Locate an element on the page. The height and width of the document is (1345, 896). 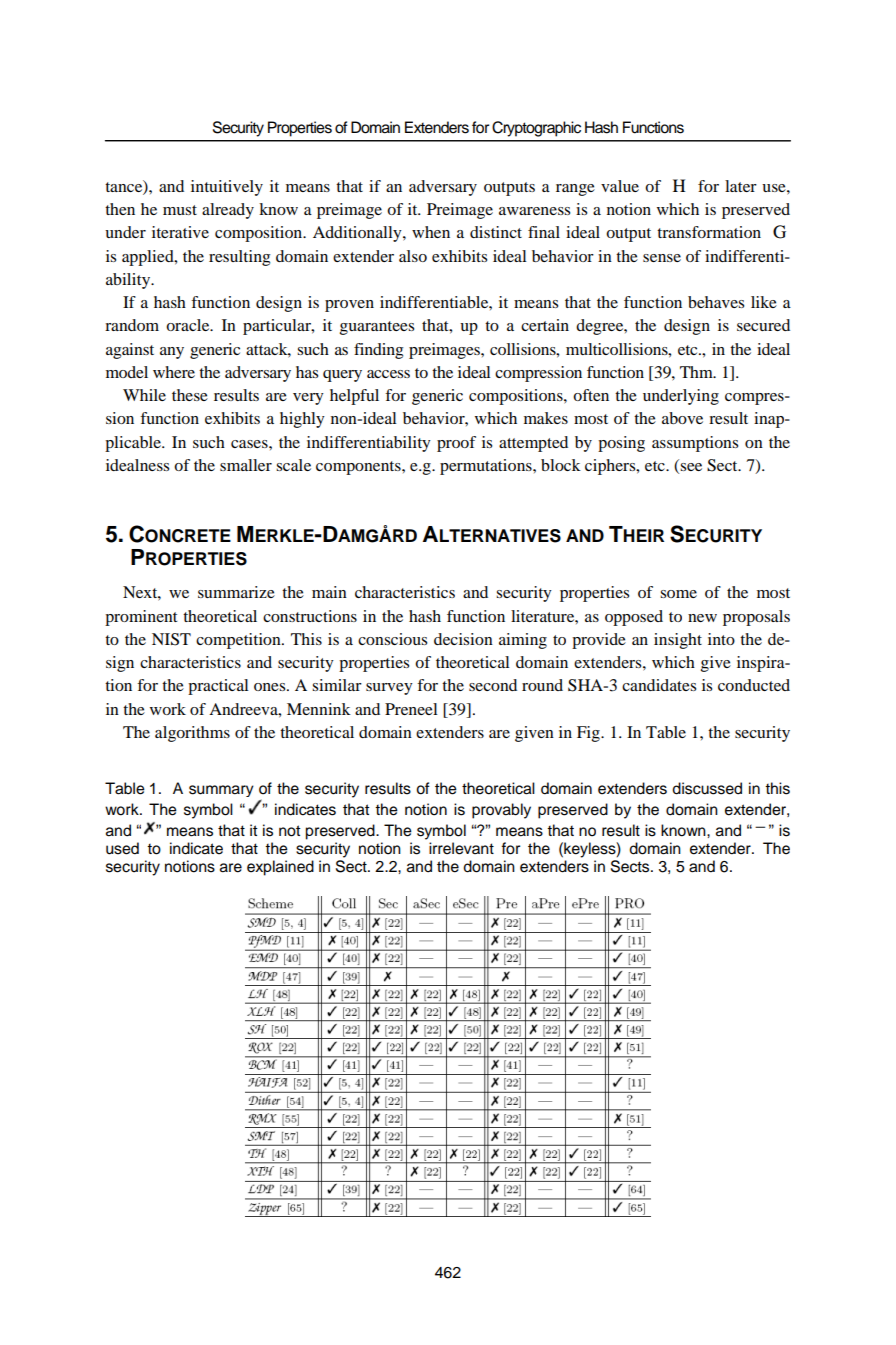
second is located at coordinates (493, 685).
